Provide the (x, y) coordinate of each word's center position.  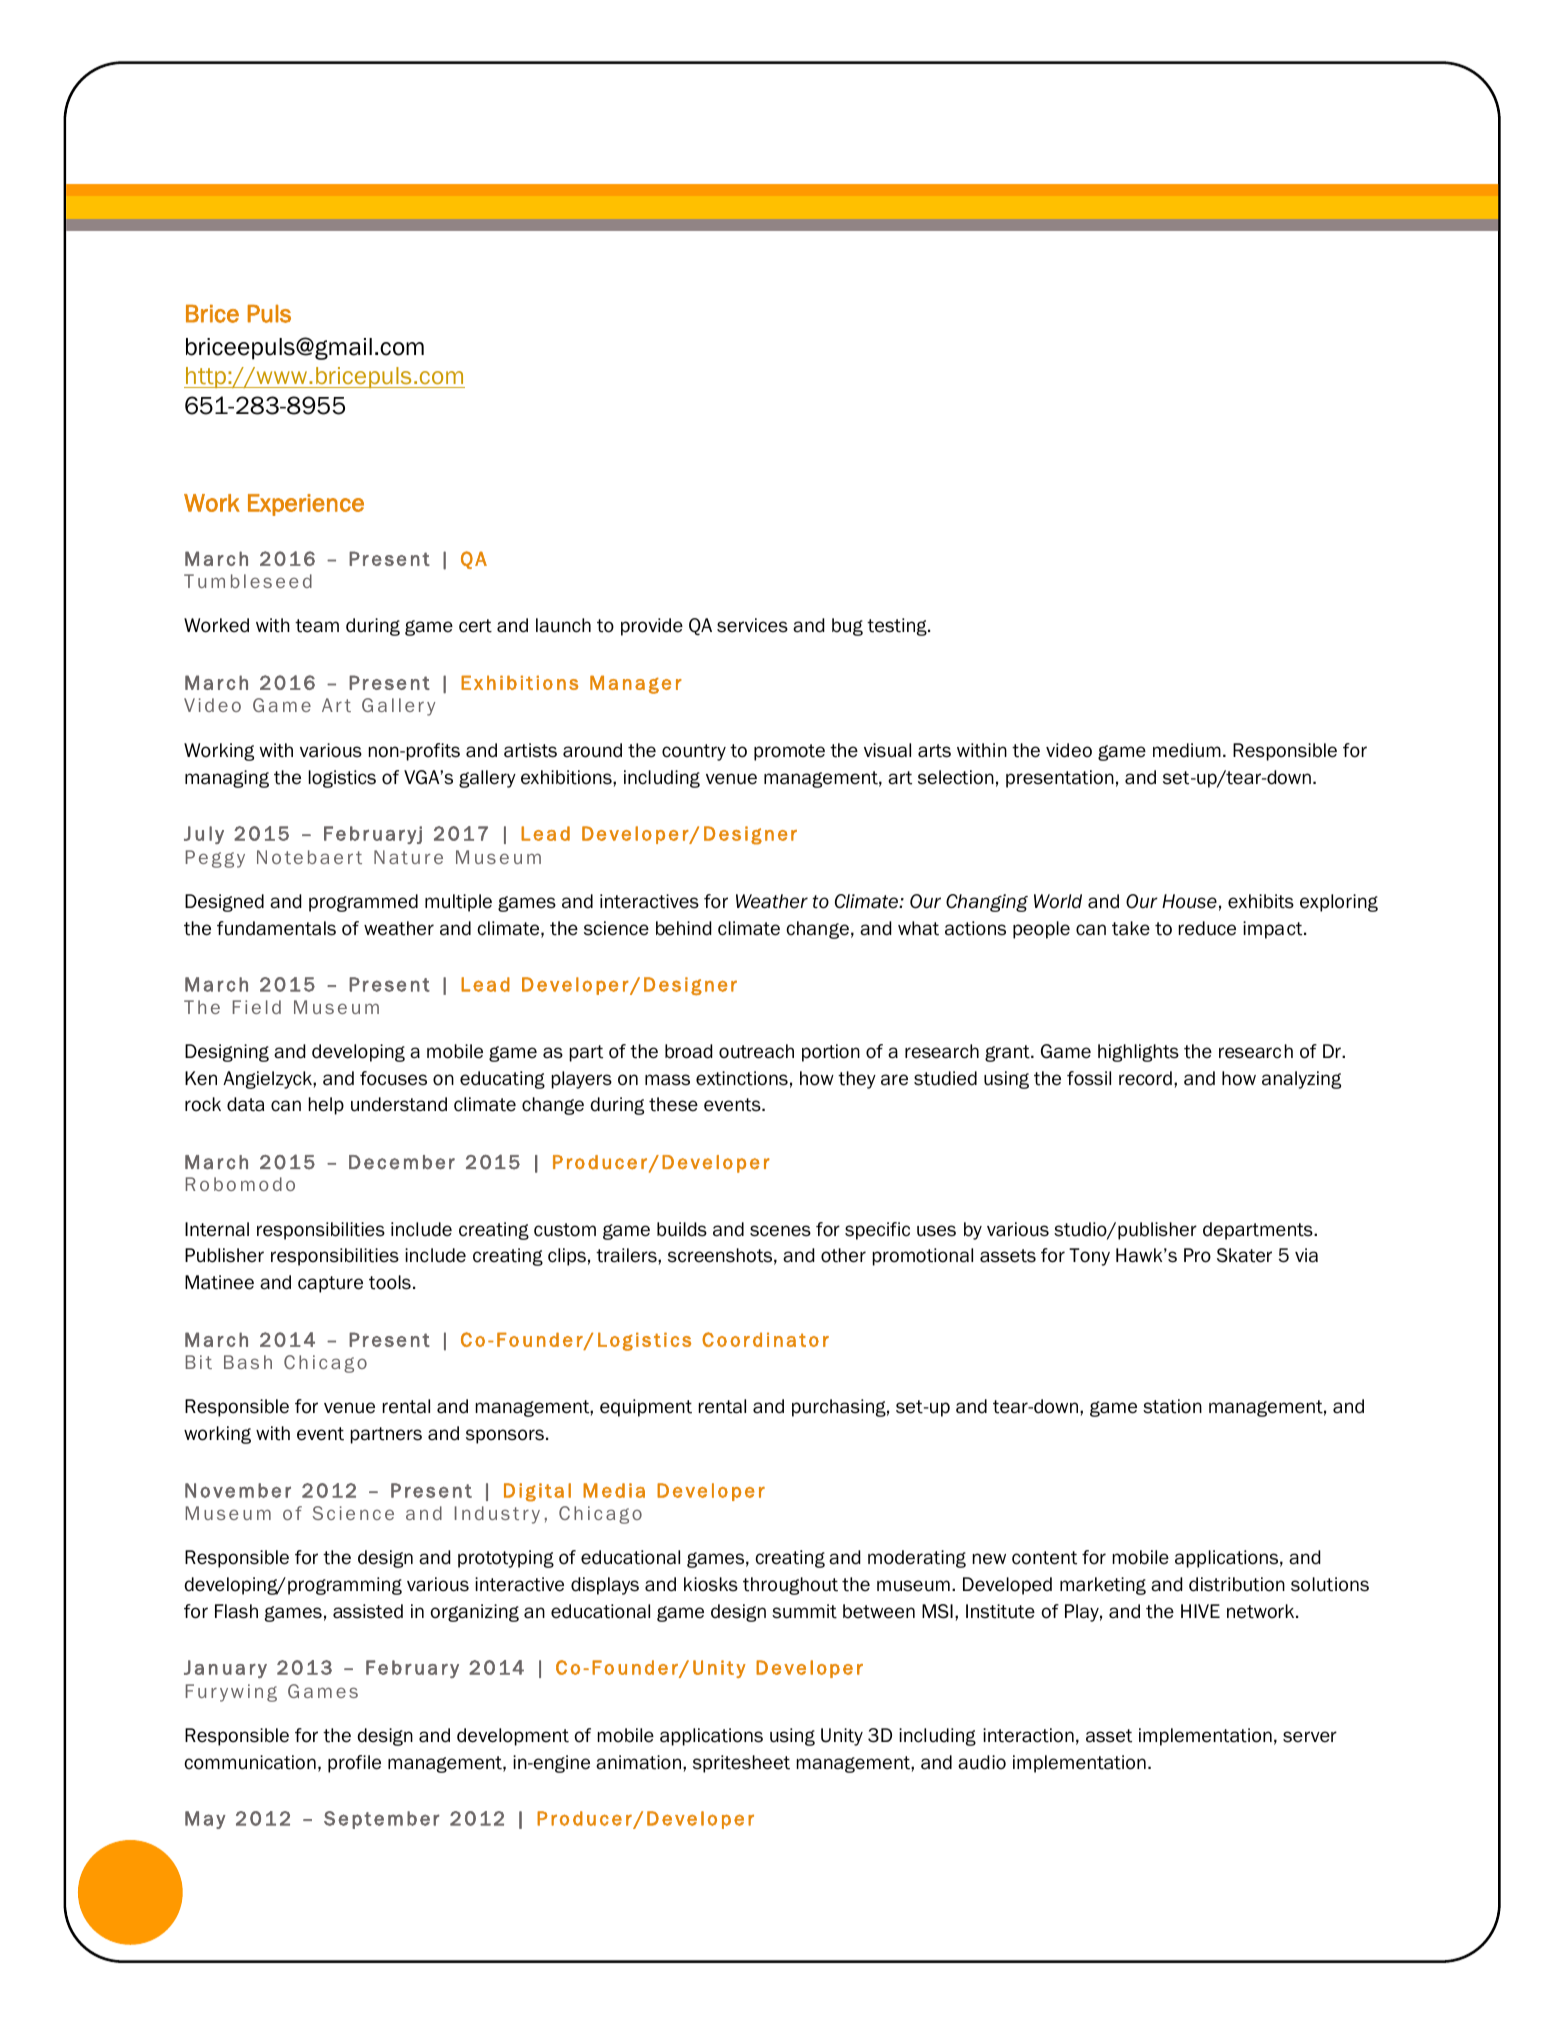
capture (330, 1284)
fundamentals (276, 928)
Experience (306, 505)
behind (683, 928)
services (752, 625)
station (1172, 1406)
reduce (1207, 928)
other (843, 1255)
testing (898, 627)
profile (354, 1764)
